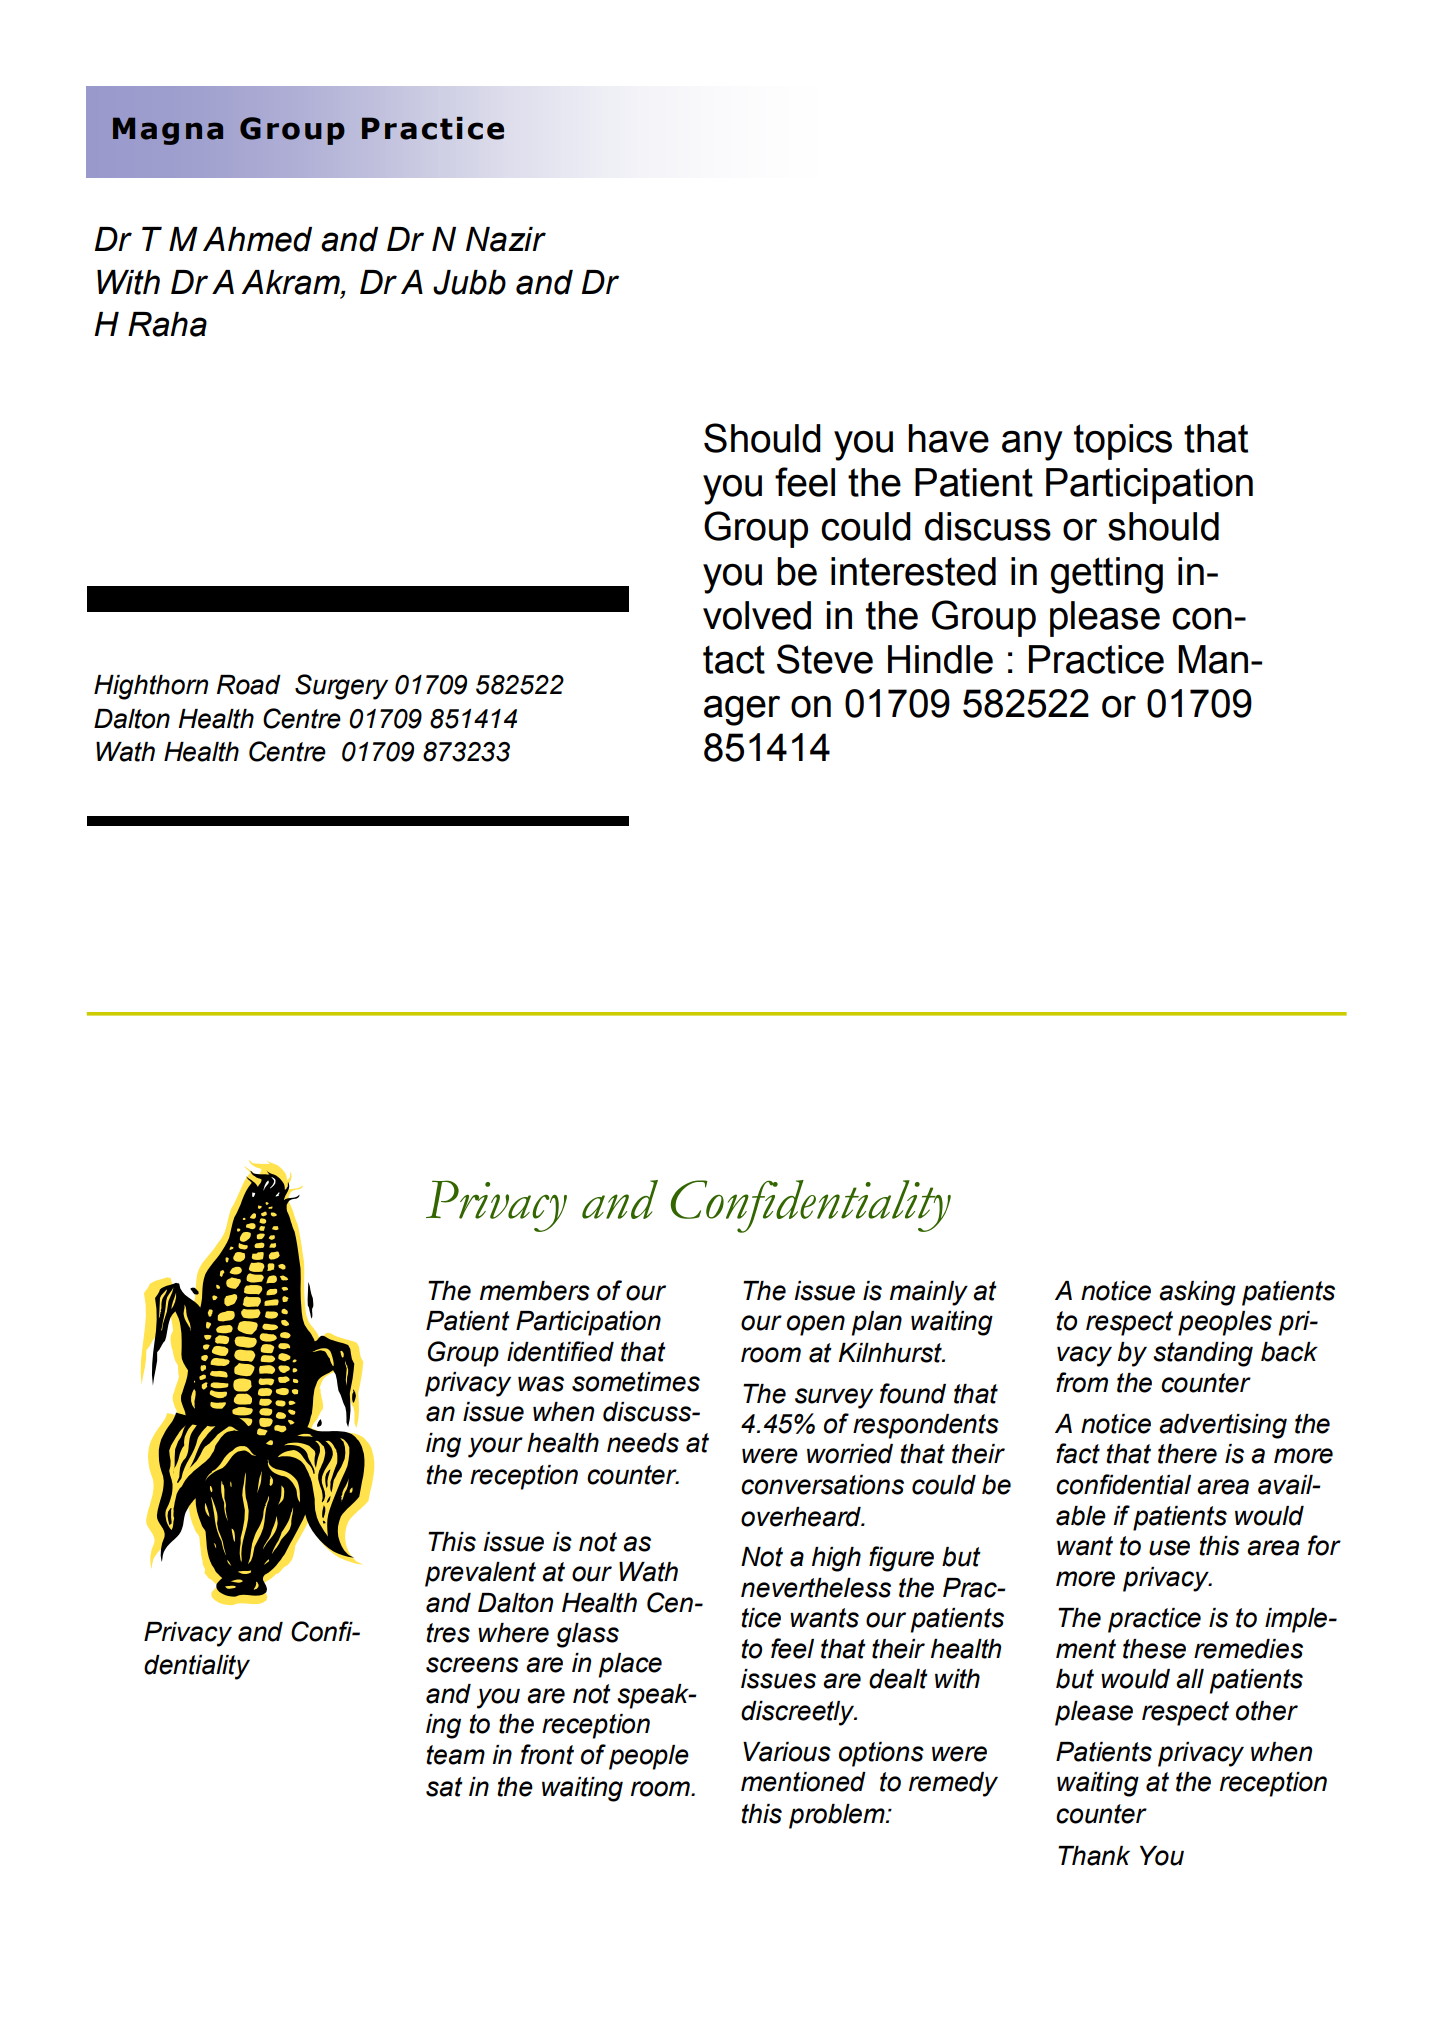 This screenshot has height=2026, width=1433. I want to click on advertising, so click(1223, 1426).
